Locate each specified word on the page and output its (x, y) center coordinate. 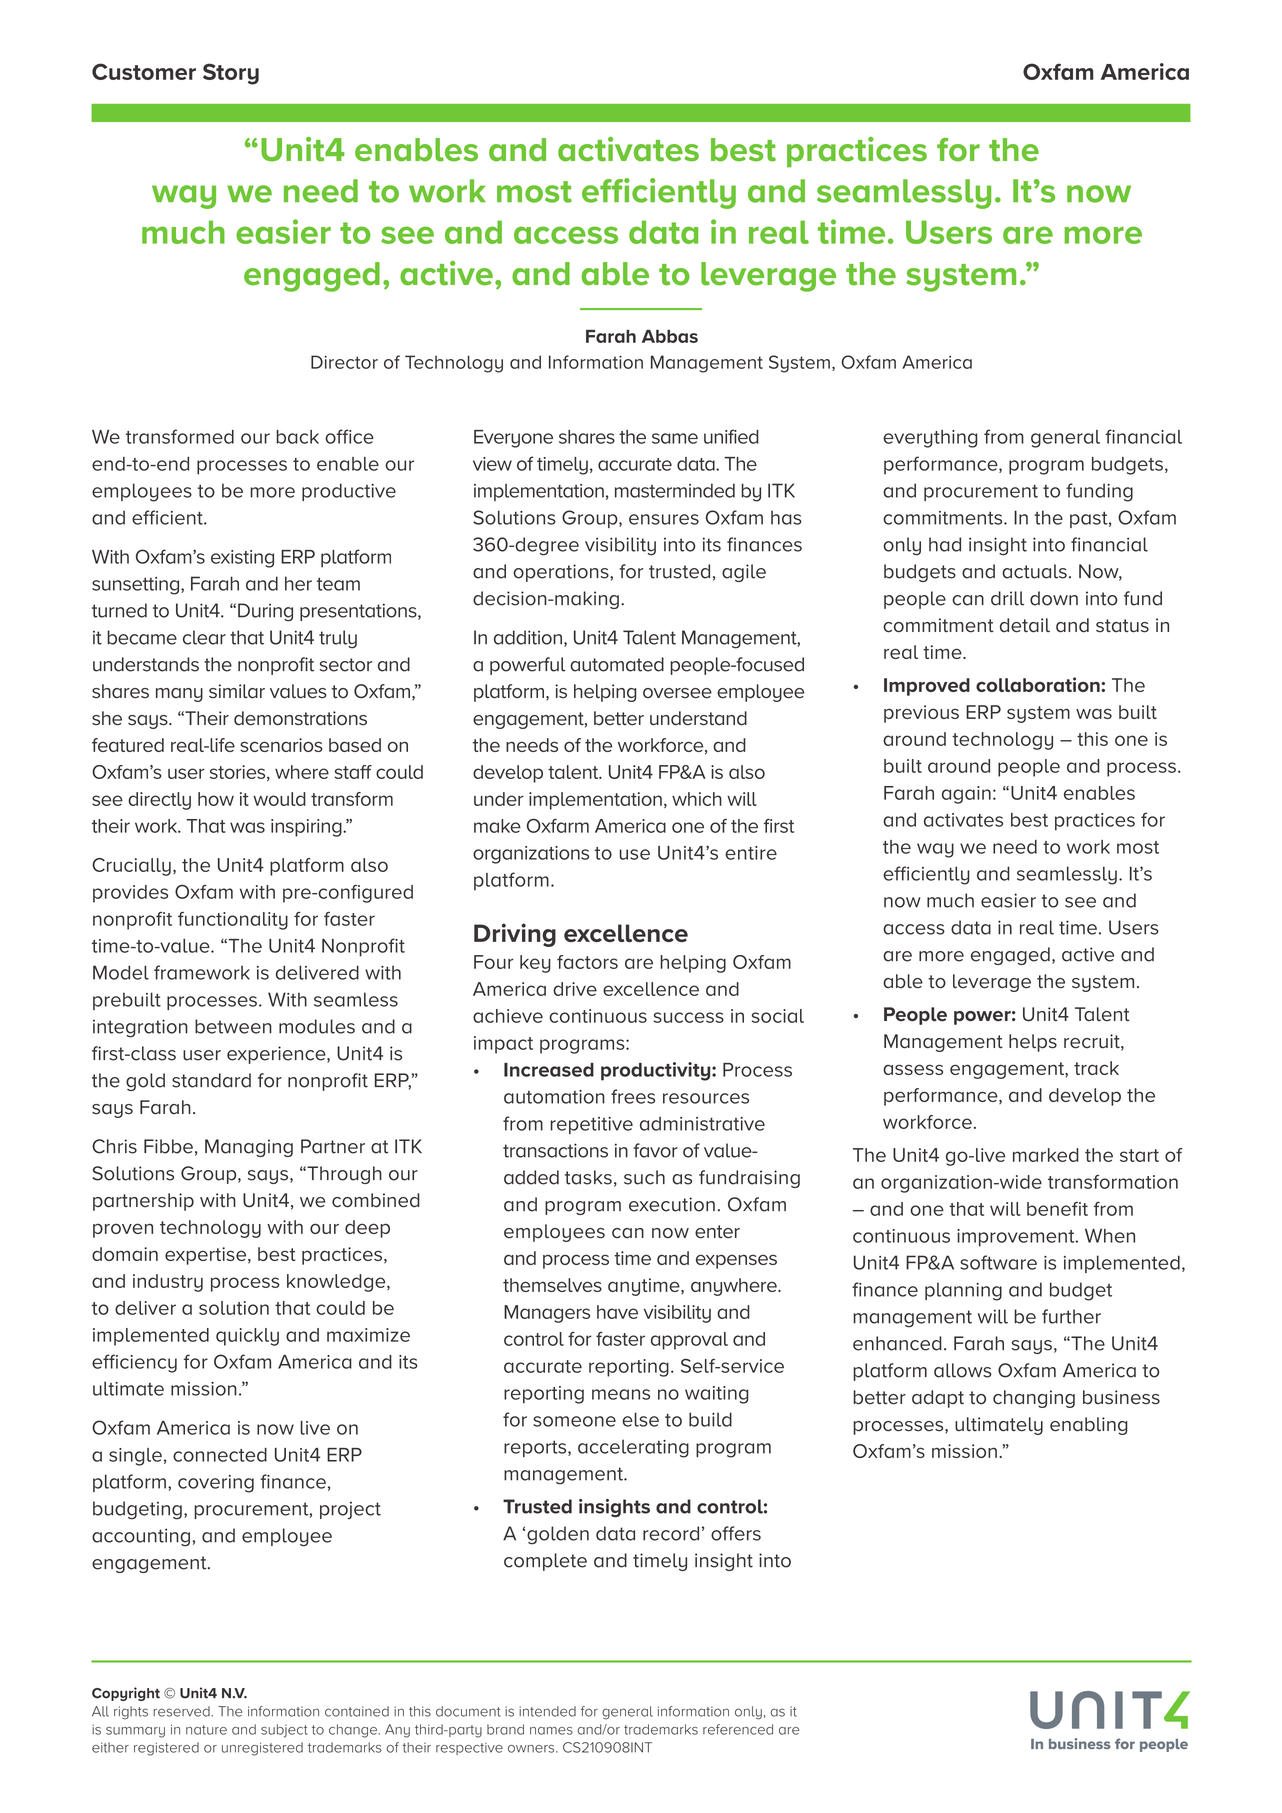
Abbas (670, 336)
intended (547, 1711)
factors (587, 962)
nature (206, 1730)
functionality (233, 921)
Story (231, 74)
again (966, 795)
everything (930, 439)
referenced (738, 1729)
